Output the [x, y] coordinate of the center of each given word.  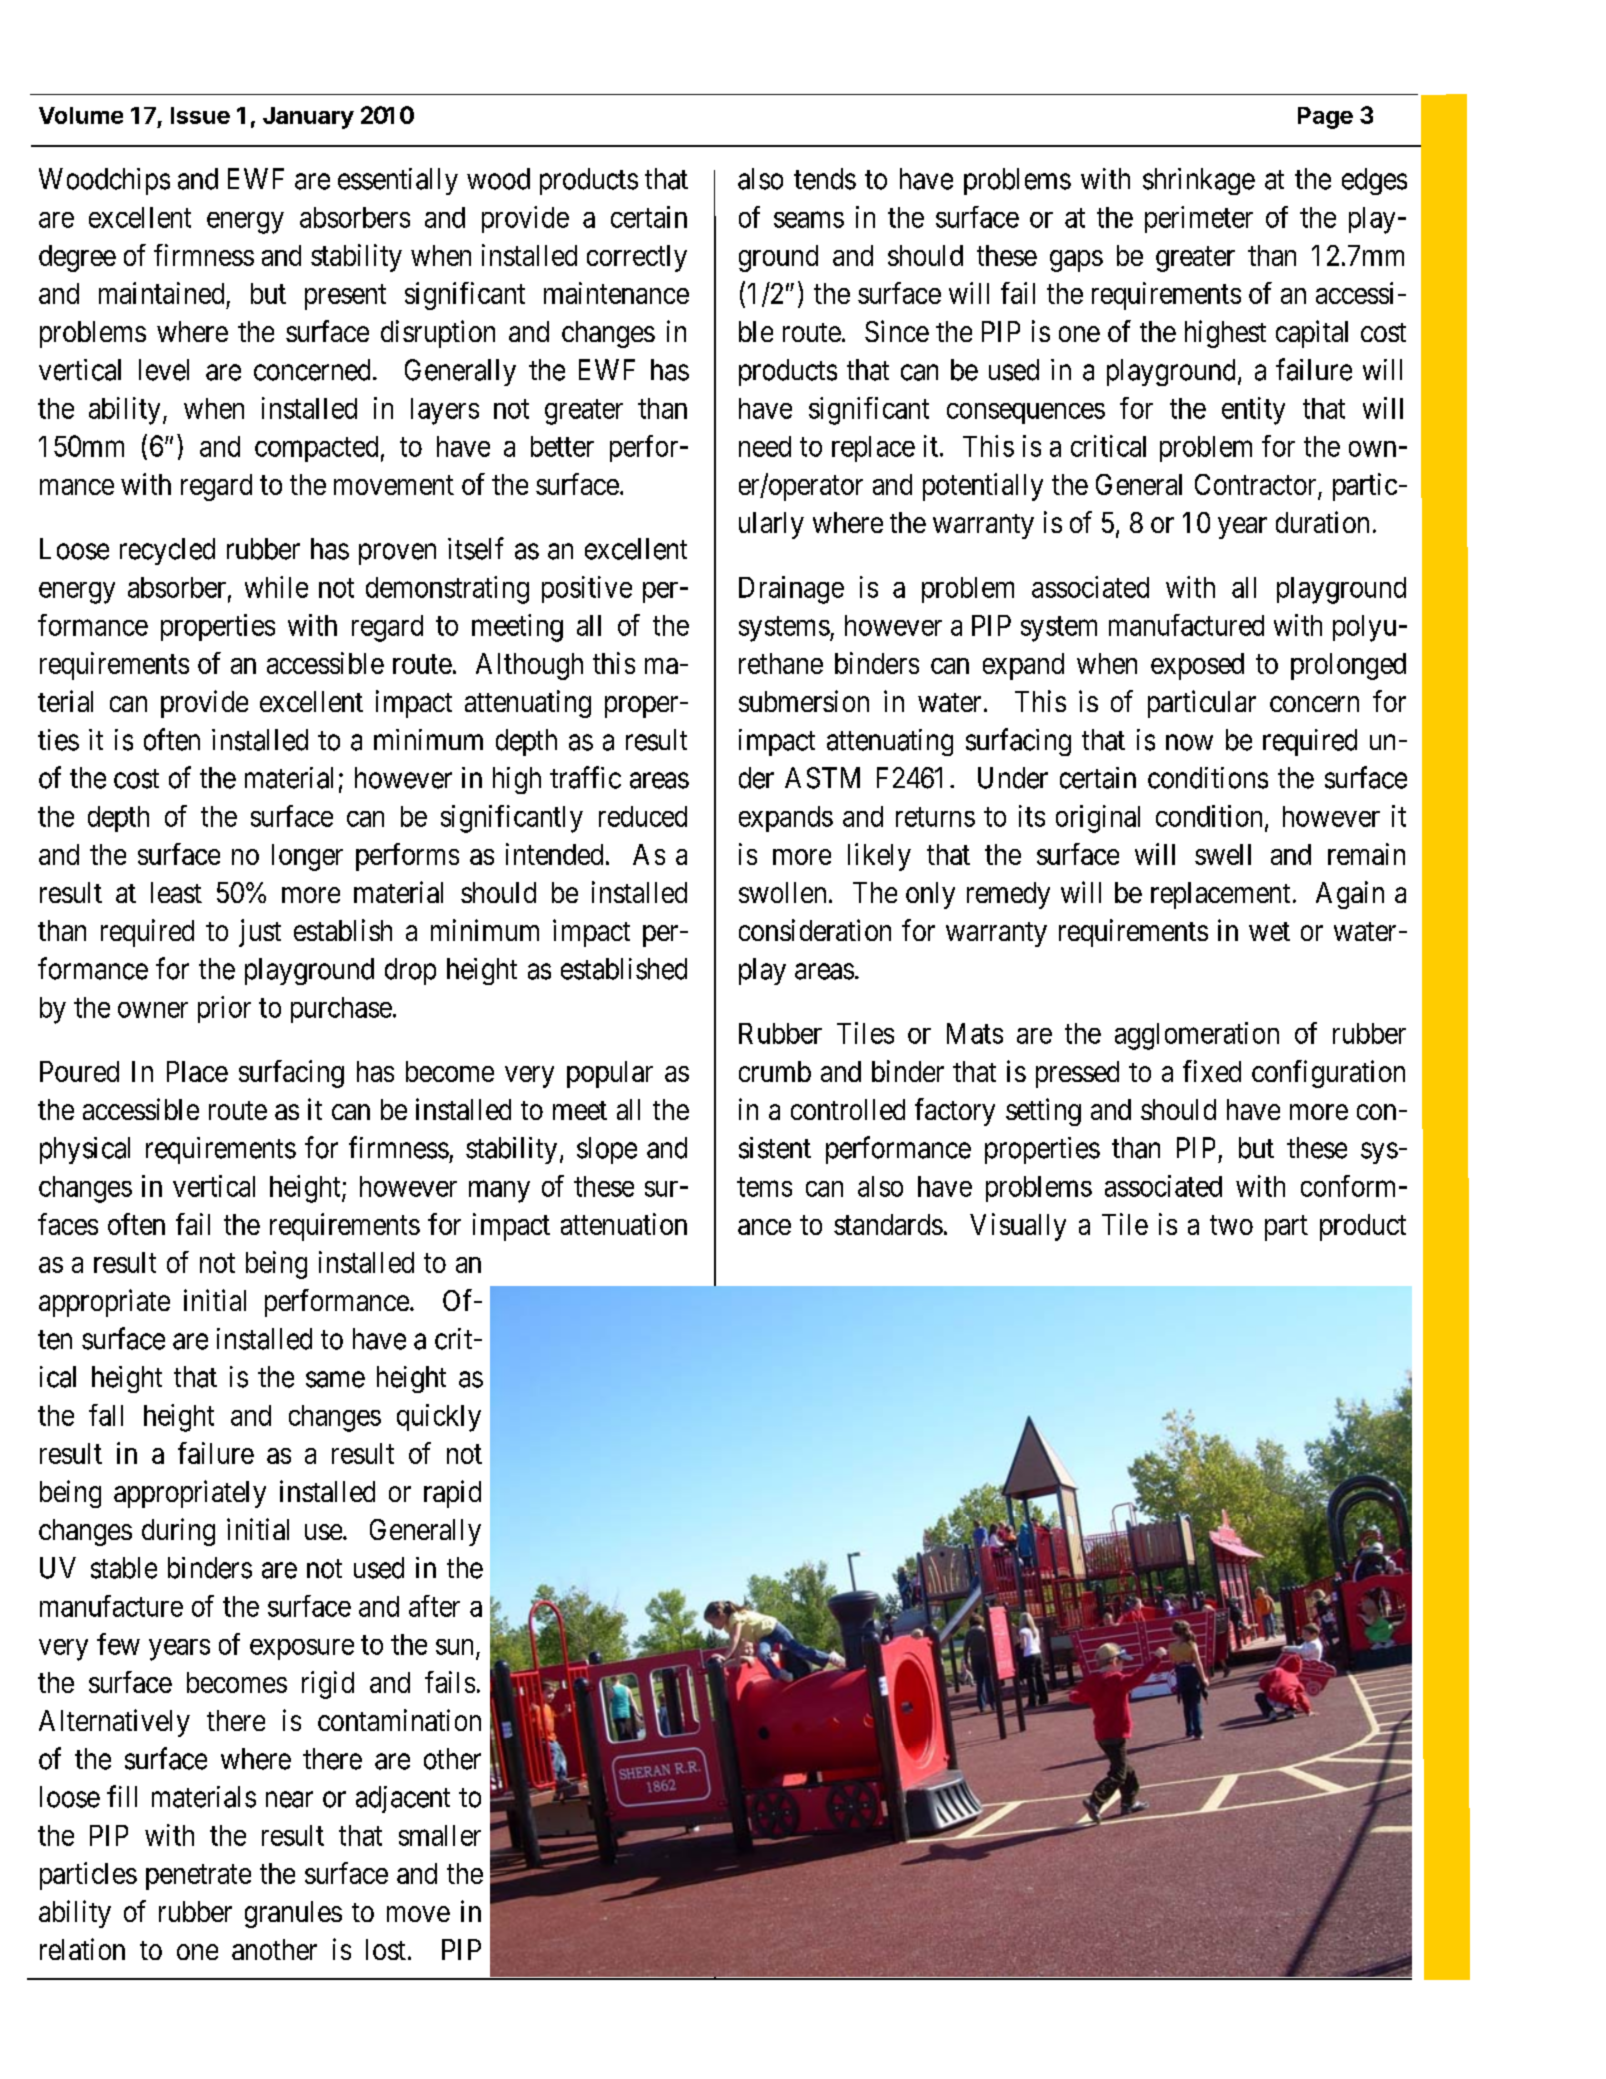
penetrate [198, 1877]
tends [825, 179]
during [178, 1532]
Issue [200, 115]
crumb [775, 1071]
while [276, 587]
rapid [452, 1494]
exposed [1197, 666]
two [1231, 1225]
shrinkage [1199, 181]
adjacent [403, 1799]
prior [224, 1009]
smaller [440, 1835]
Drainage [791, 590]
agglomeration [1197, 1036]
